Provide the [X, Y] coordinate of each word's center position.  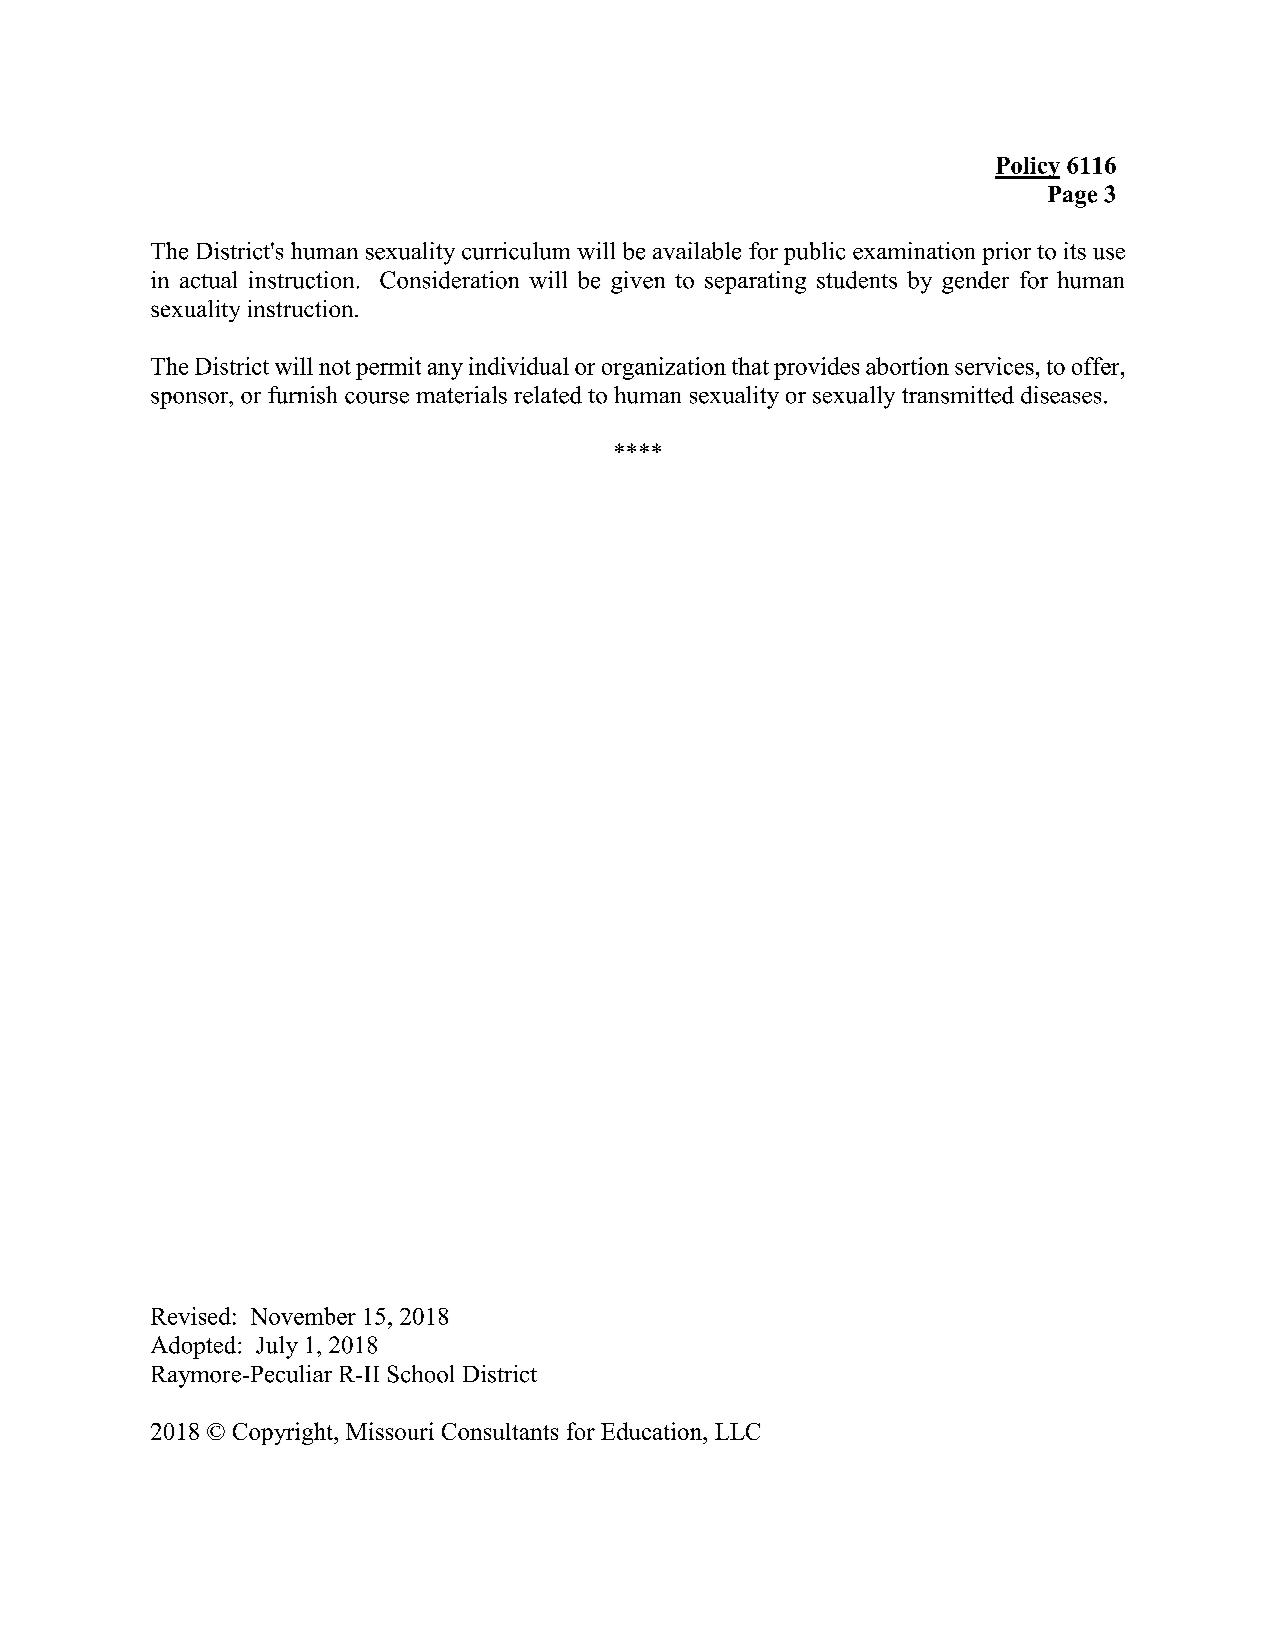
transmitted [958, 395]
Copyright [284, 1433]
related [548, 395]
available [697, 251]
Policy [1027, 168]
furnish [302, 395]
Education [652, 1431]
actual [208, 280]
